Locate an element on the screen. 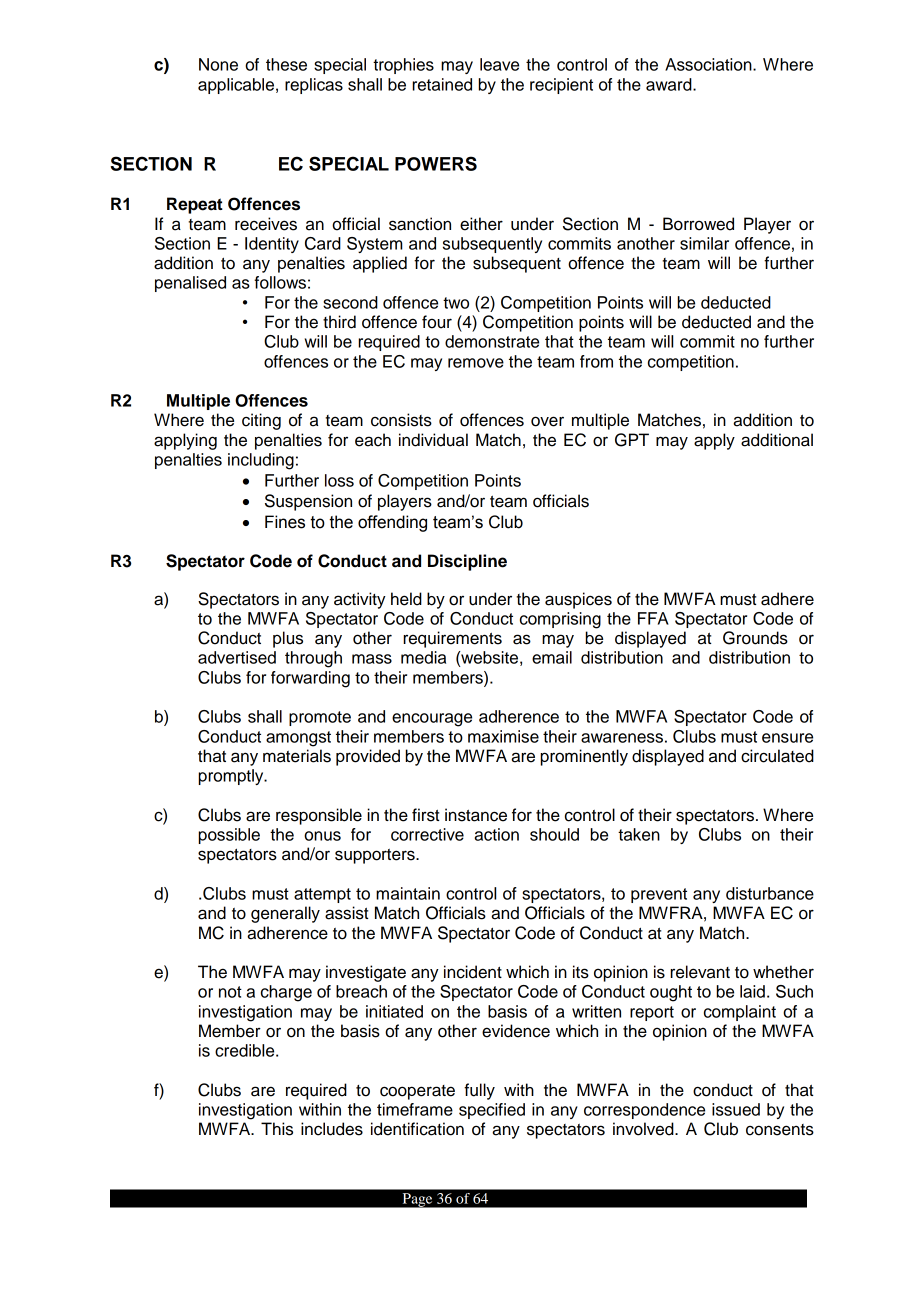 Image resolution: width=924 pixels, height=1307 pixels. similar is located at coordinates (704, 243).
